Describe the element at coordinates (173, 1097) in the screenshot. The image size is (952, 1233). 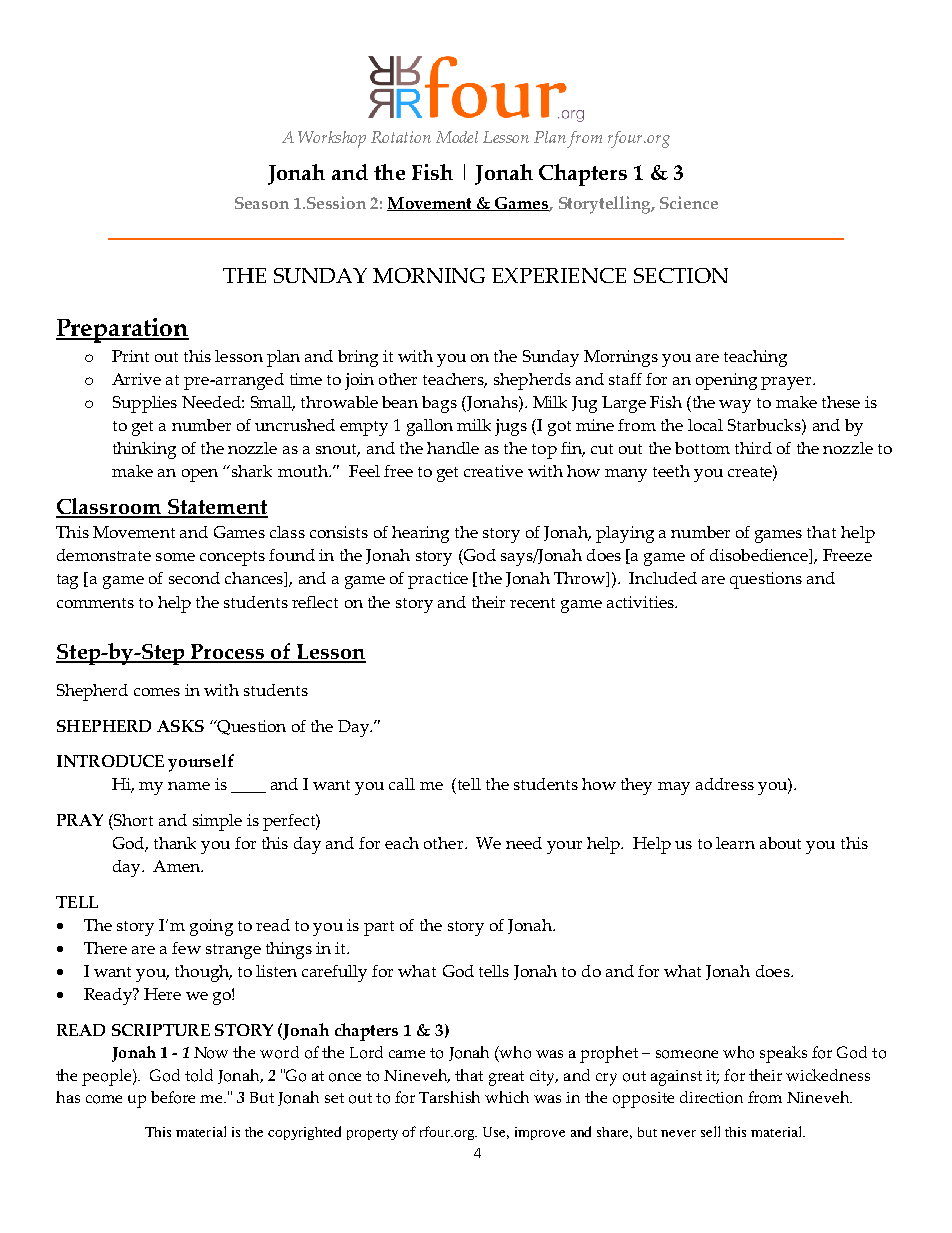
I see `before` at that location.
